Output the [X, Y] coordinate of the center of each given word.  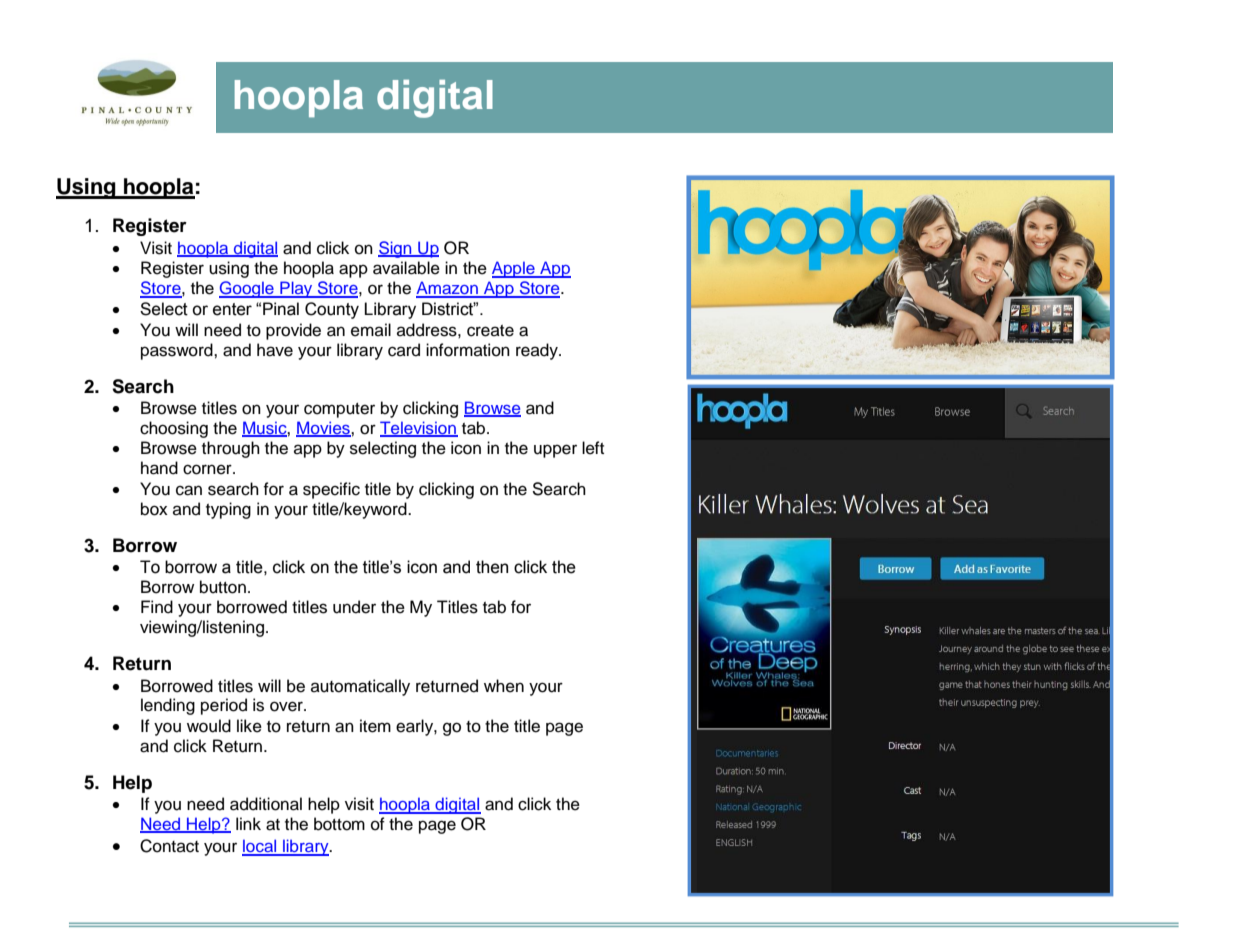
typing [228, 510]
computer [339, 410]
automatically [360, 687]
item [375, 726]
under [354, 607]
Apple [514, 269]
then [492, 567]
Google [247, 289]
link [248, 823]
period [224, 706]
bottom [339, 824]
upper [555, 451]
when [504, 686]
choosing [174, 429]
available [406, 268]
